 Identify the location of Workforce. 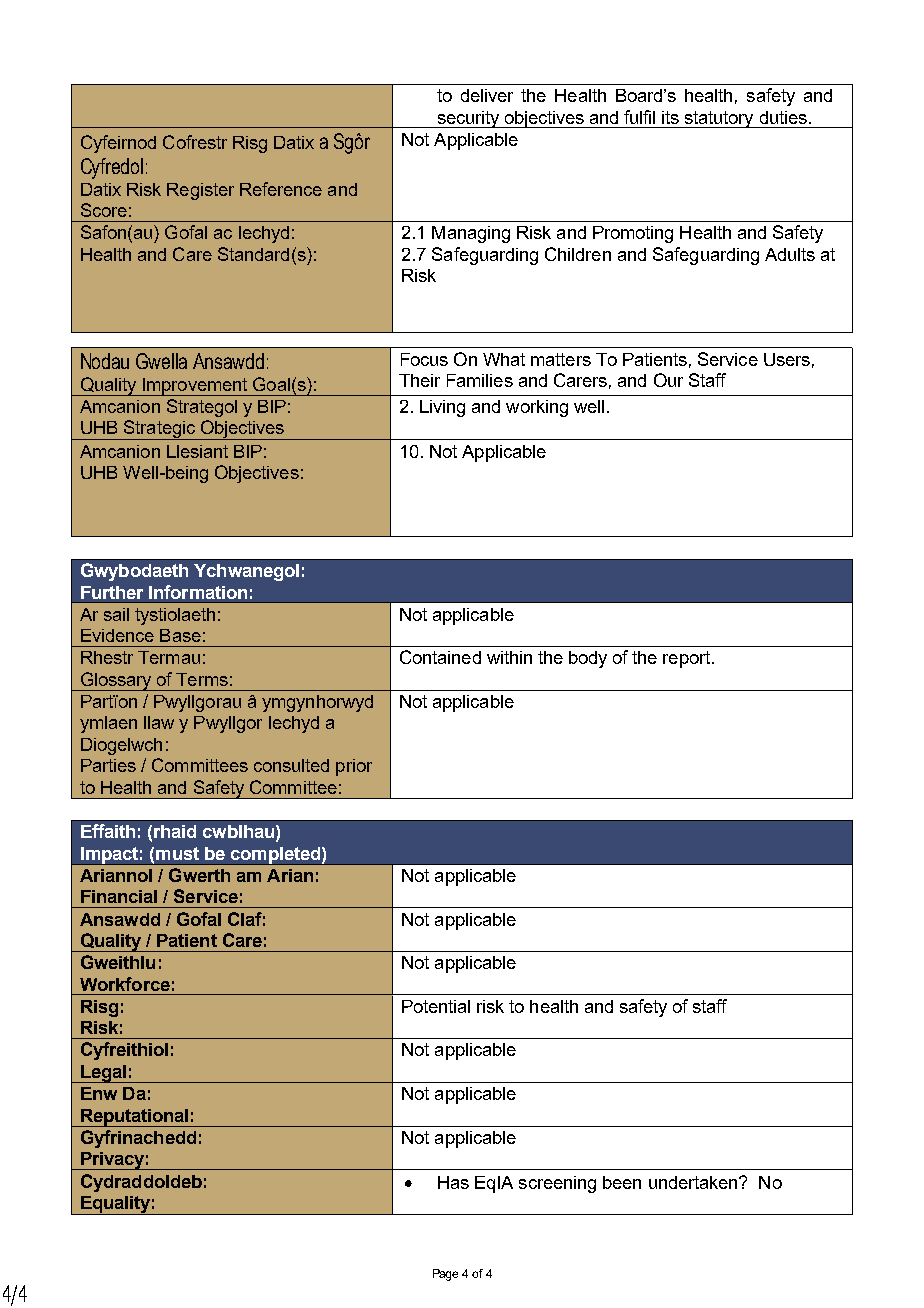
(125, 984).
